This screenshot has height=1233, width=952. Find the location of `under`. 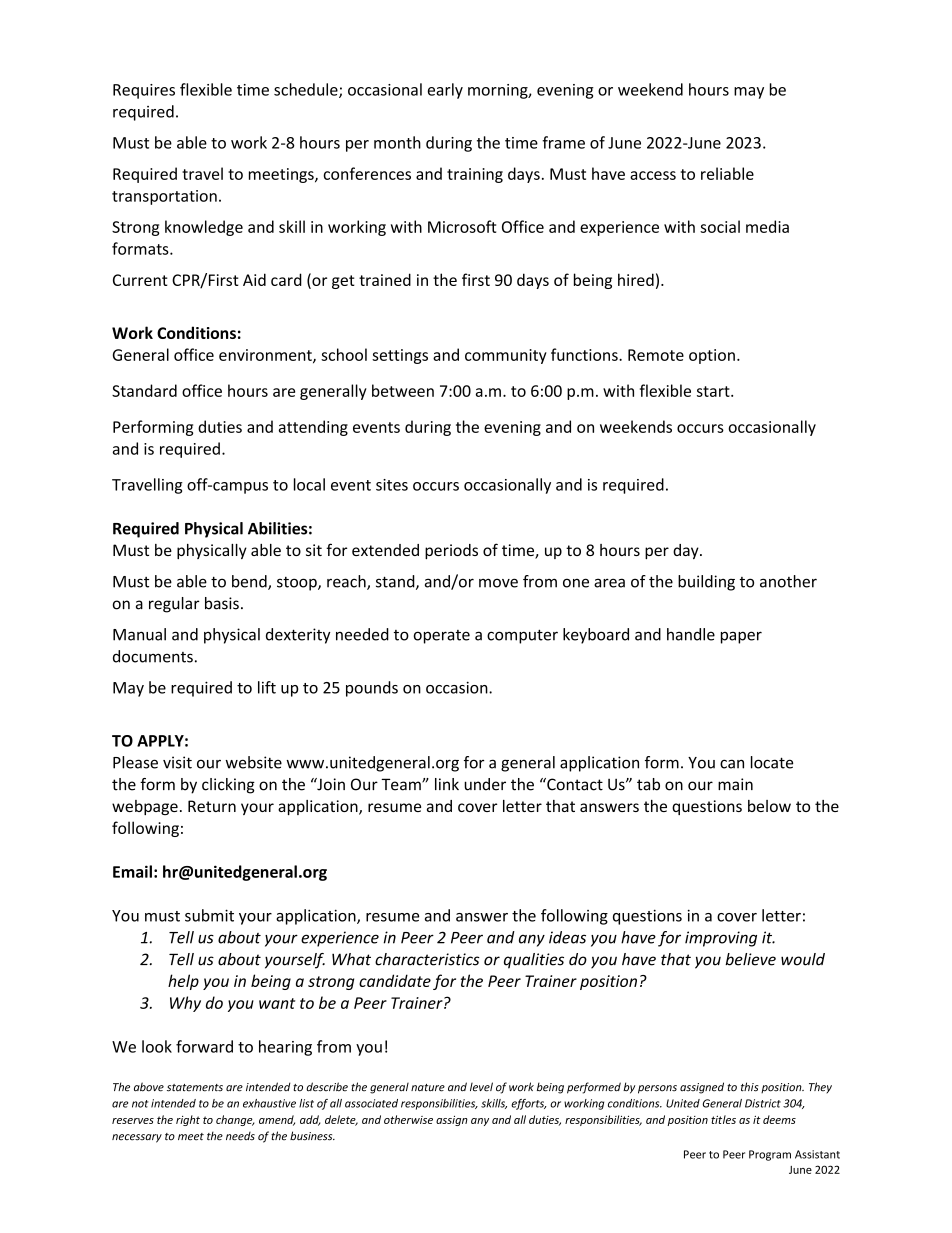

under is located at coordinates (485, 784).
